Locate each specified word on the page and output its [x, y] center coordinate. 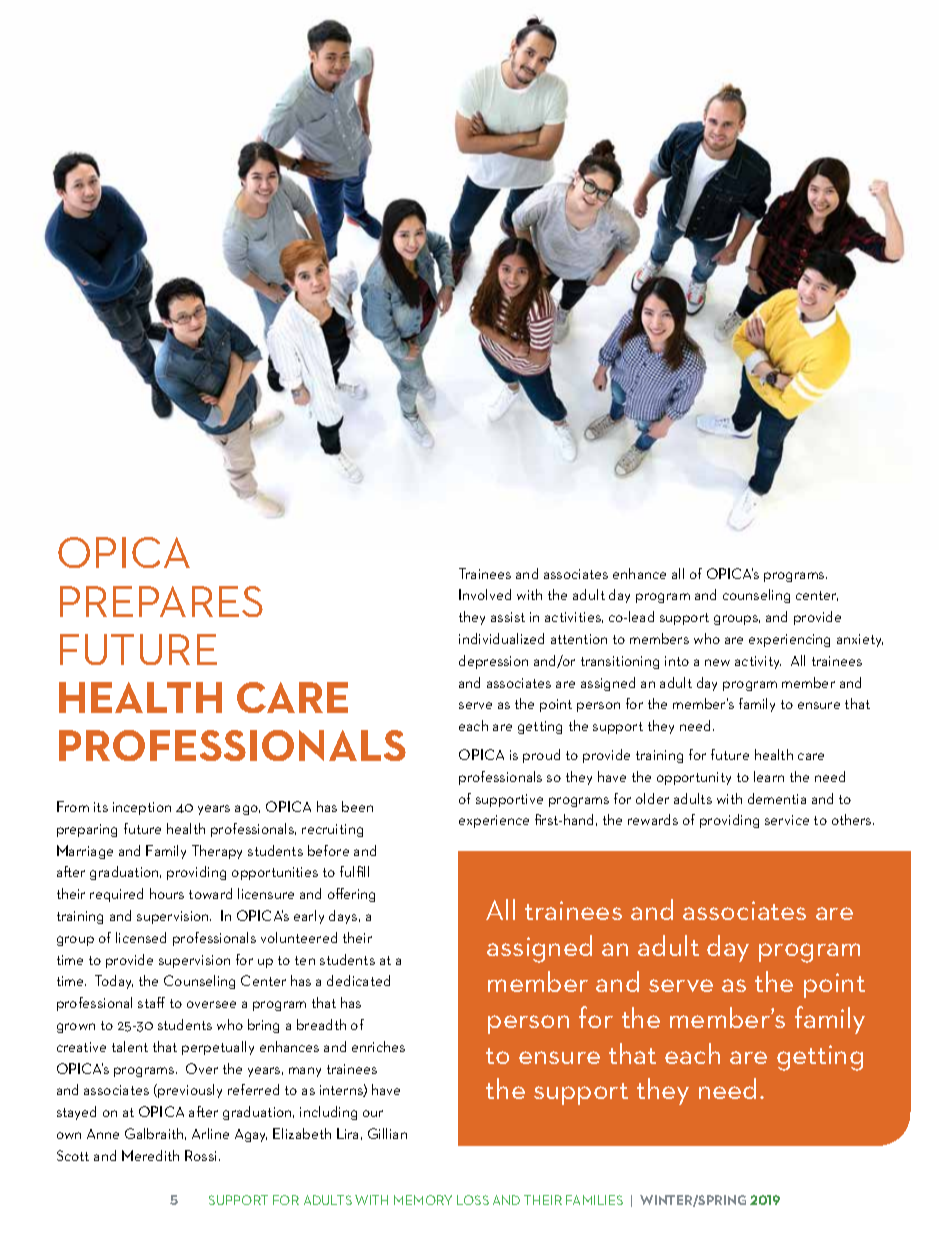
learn [769, 776]
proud [541, 756]
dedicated [358, 980]
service [787, 820]
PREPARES [161, 601]
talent [130, 1046]
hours [167, 893]
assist [508, 617]
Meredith [150, 1155]
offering [351, 895]
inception [142, 808]
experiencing [789, 640]
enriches [378, 1046]
